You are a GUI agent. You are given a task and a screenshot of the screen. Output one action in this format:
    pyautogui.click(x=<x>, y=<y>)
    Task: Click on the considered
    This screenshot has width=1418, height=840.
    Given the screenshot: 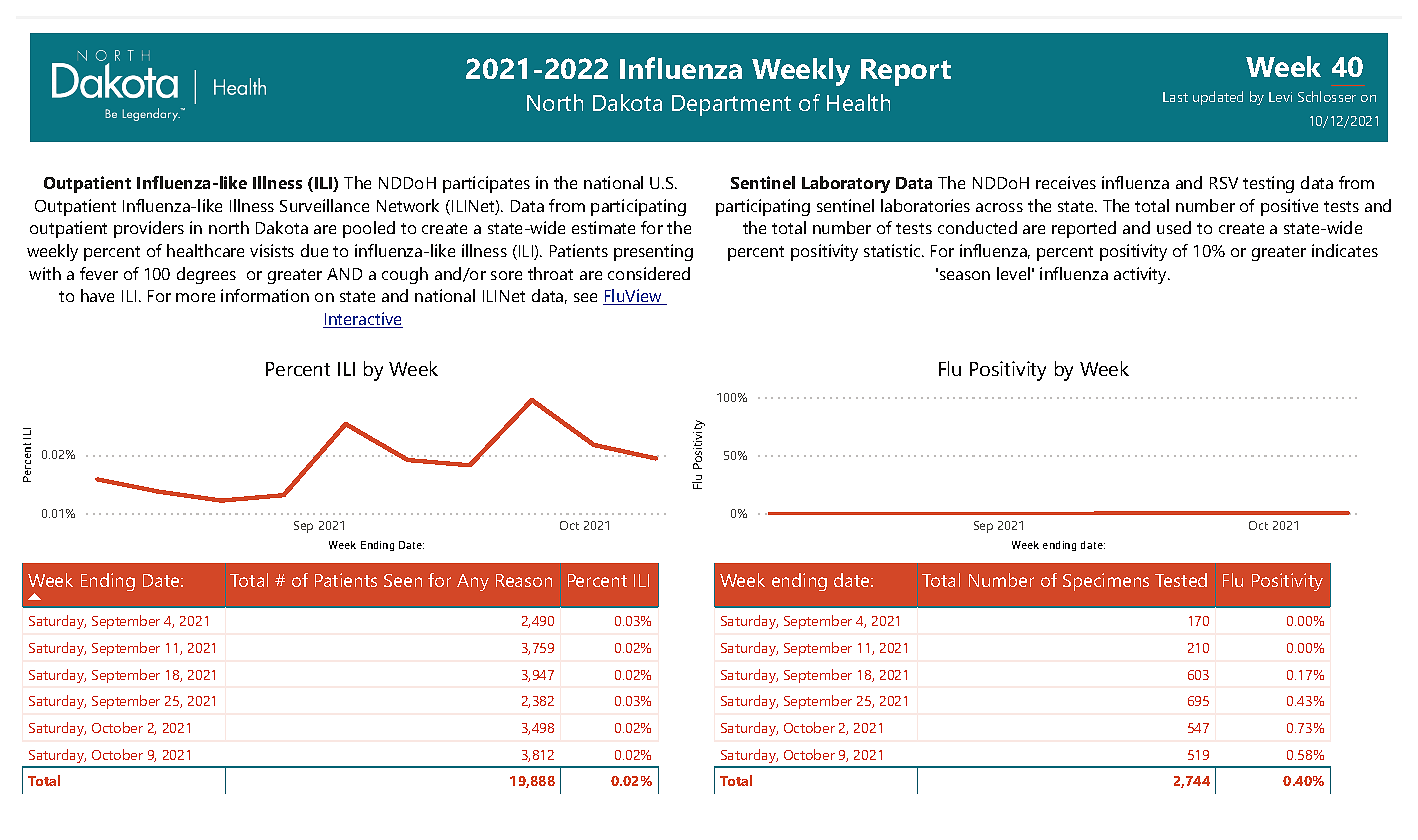 What is the action you would take?
    pyautogui.click(x=649, y=273)
